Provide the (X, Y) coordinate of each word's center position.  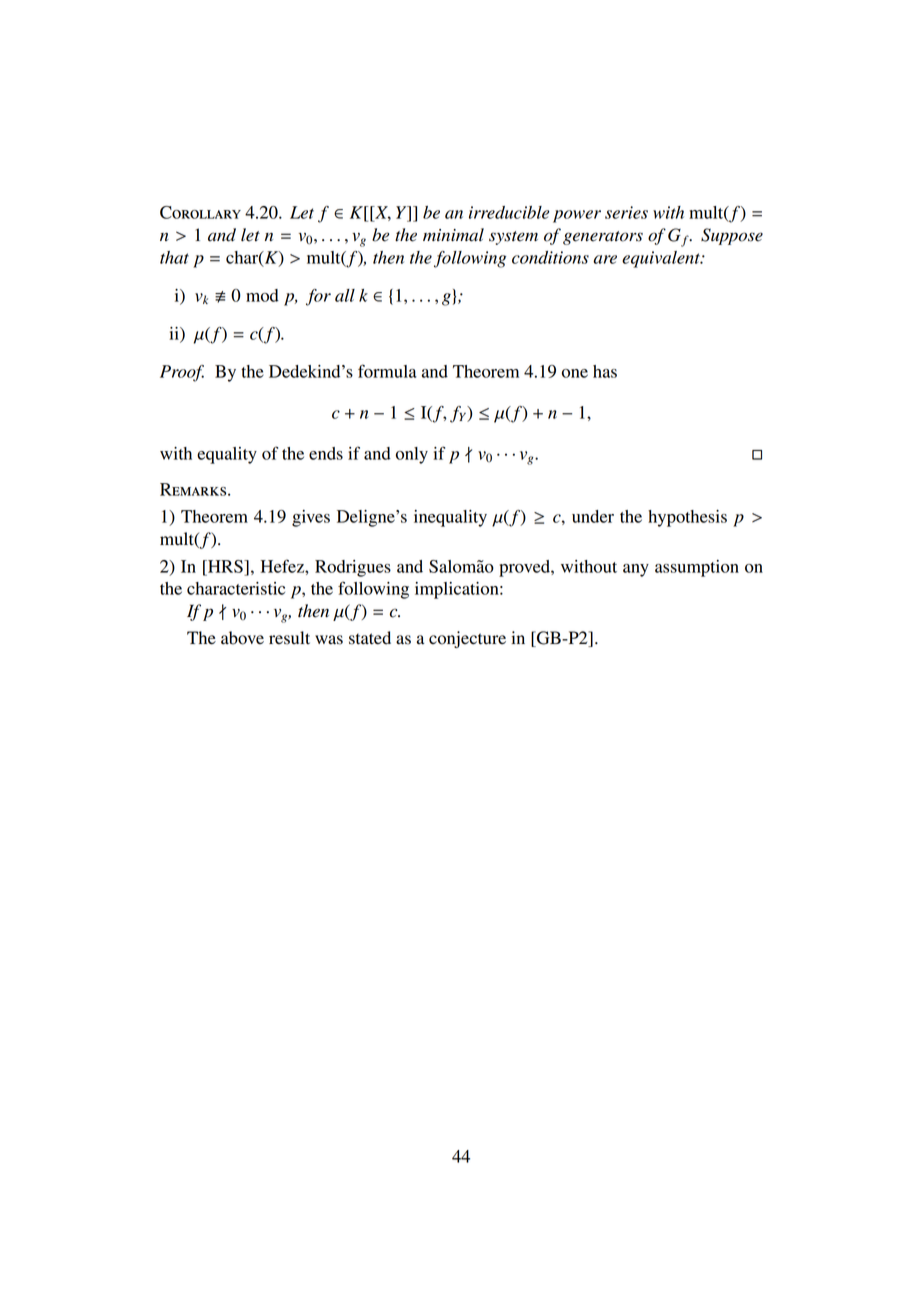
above (242, 638)
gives (311, 518)
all (345, 295)
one (575, 373)
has (605, 371)
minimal (453, 235)
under (593, 516)
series (626, 212)
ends (326, 453)
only (412, 455)
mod (262, 295)
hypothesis (687, 518)
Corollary (200, 212)
